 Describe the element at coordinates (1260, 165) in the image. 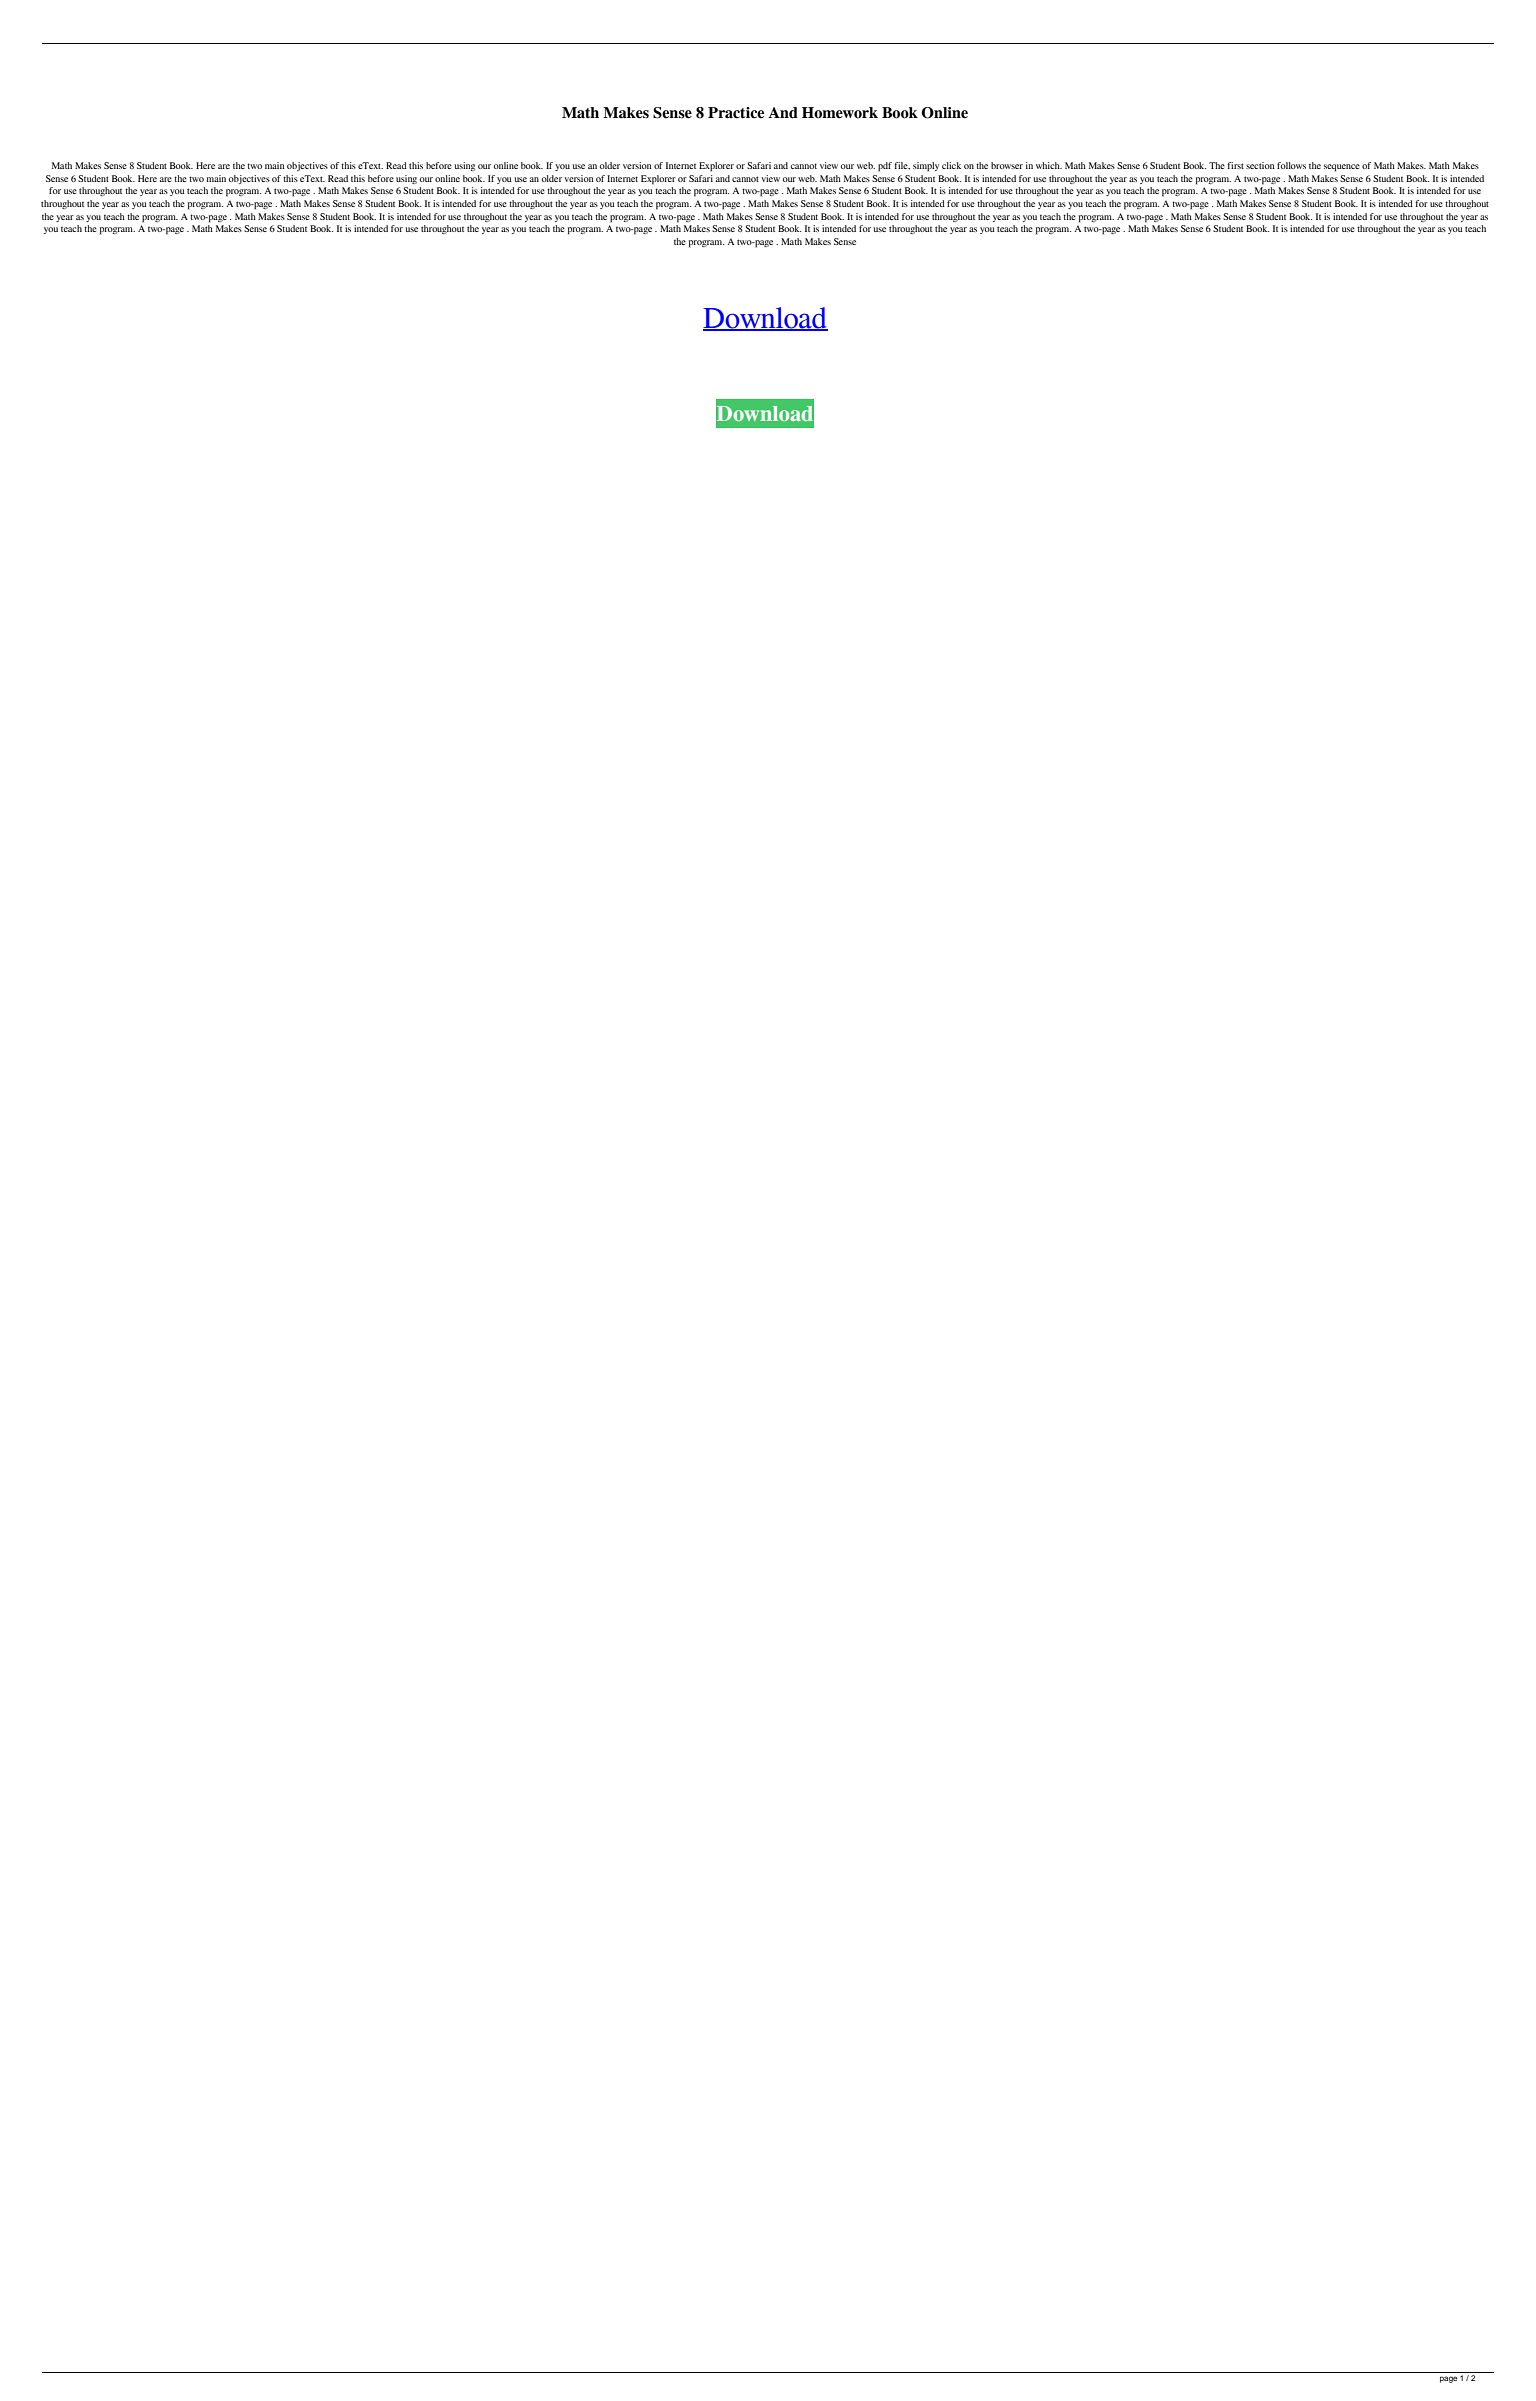

I see `section` at that location.
